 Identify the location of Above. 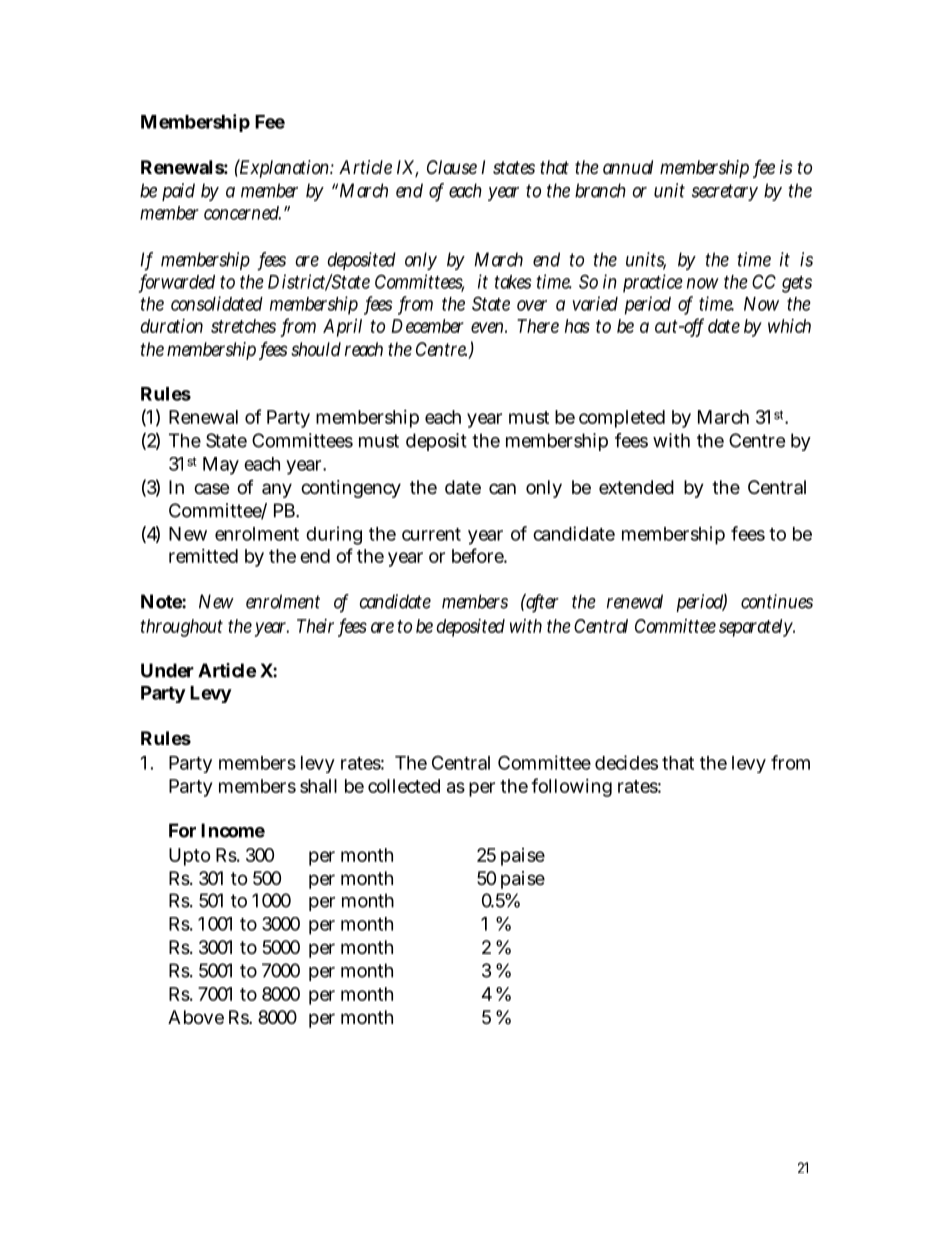
(196, 1017).
